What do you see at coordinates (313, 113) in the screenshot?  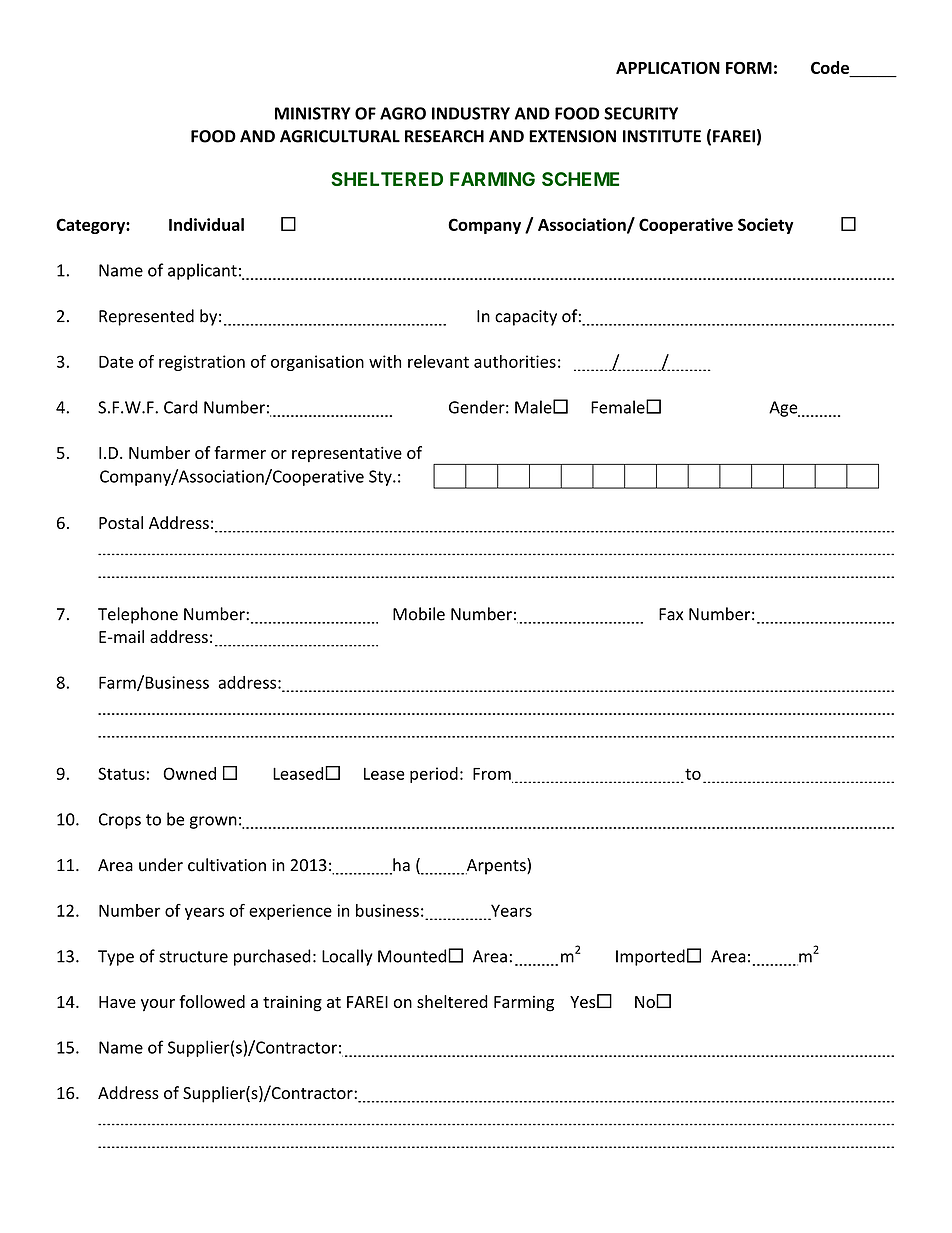 I see `MINISTRY` at bounding box center [313, 113].
